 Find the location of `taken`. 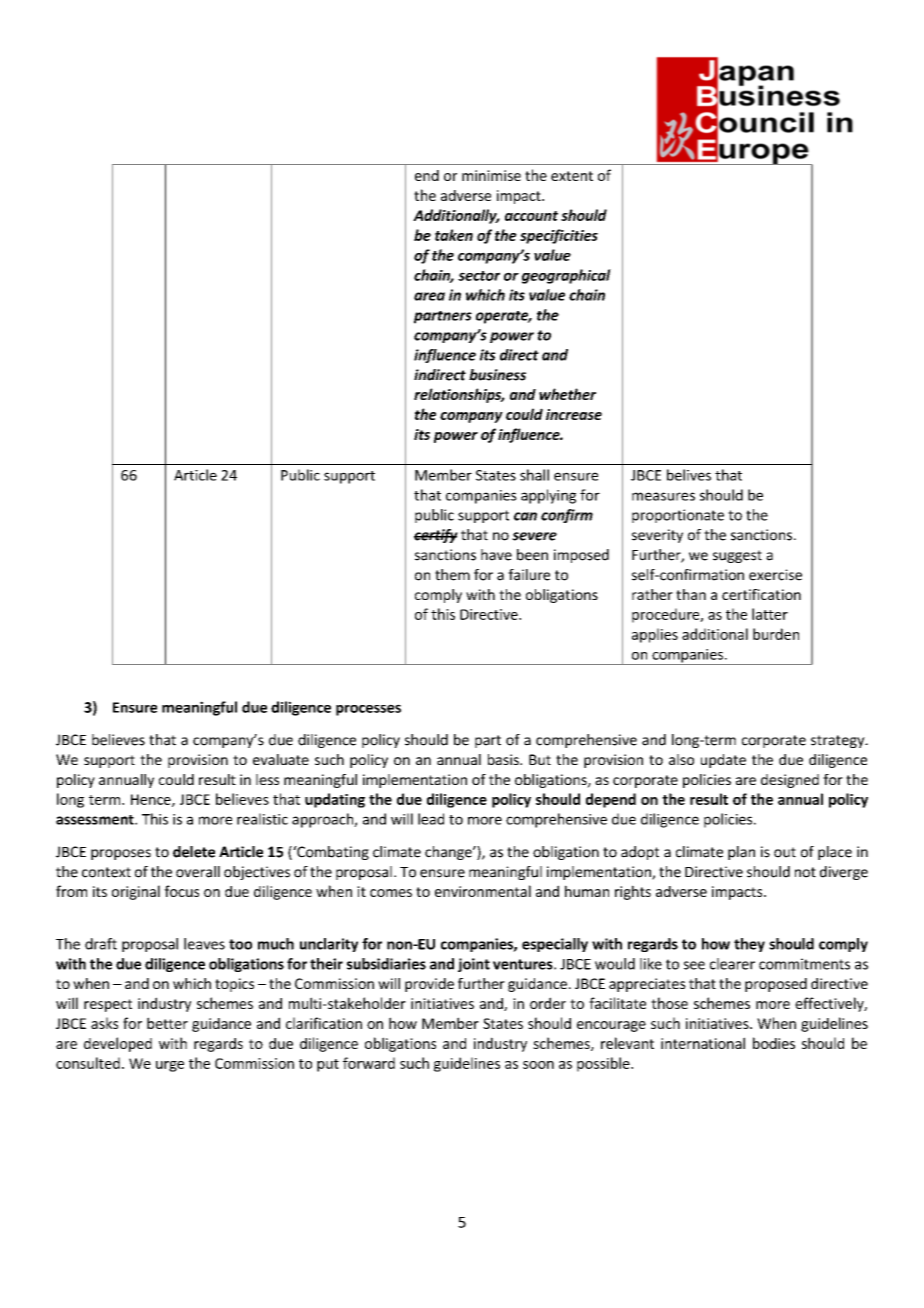

taken is located at coordinates (454, 235).
